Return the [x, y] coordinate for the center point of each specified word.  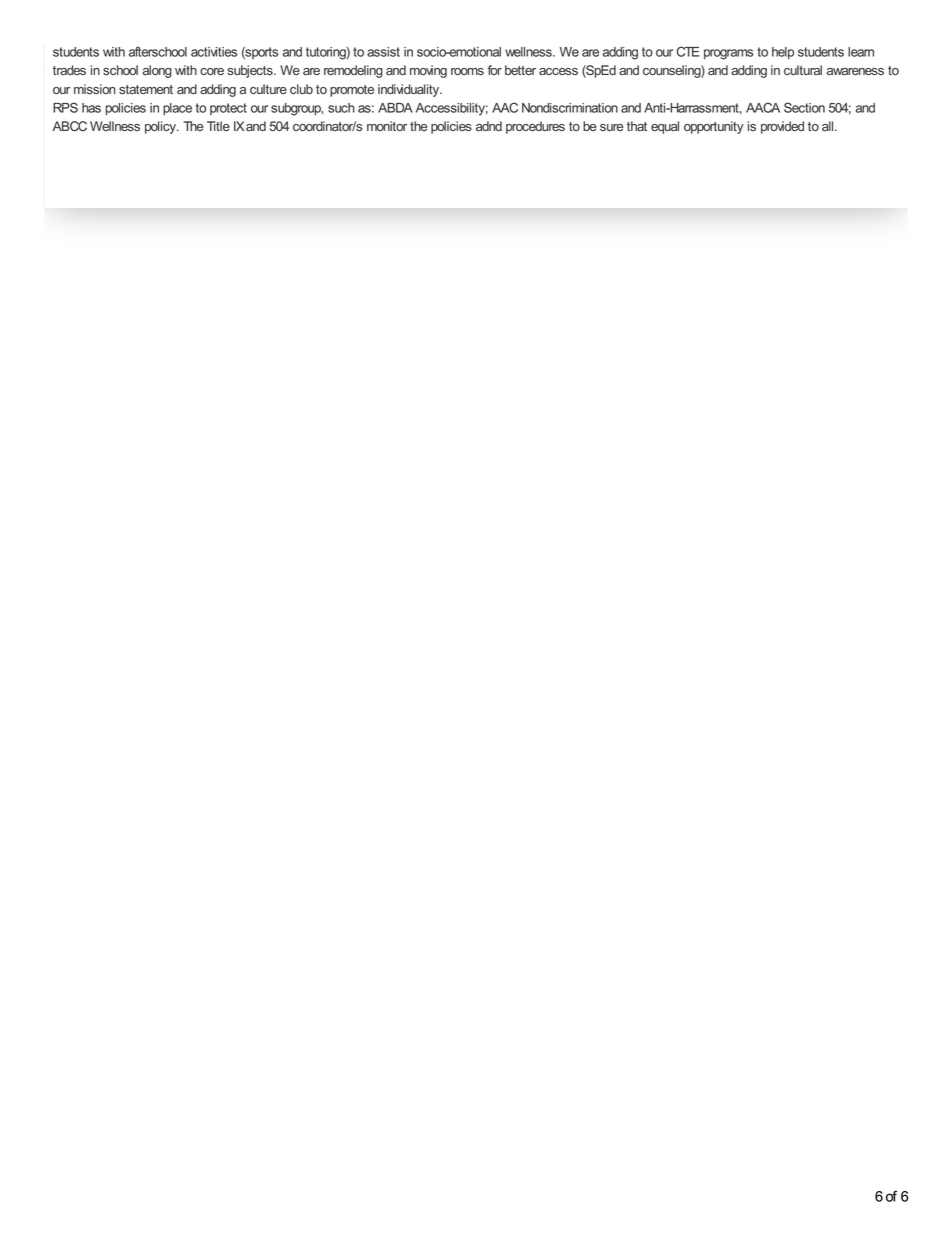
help [783, 53]
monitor [387, 126]
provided [782, 127]
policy [161, 127]
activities [214, 52]
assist [383, 52]
